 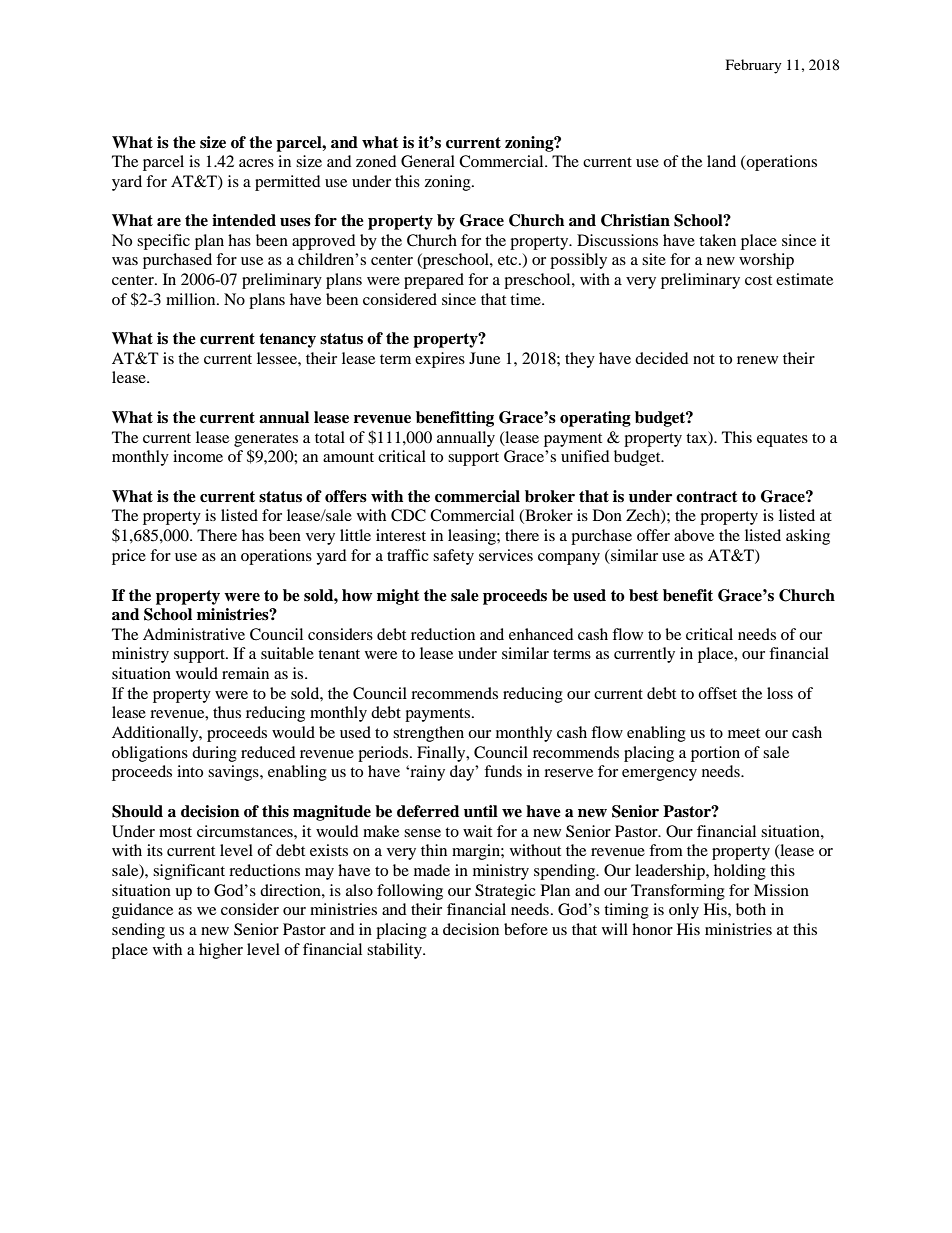 What do you see at coordinates (754, 66) in the document?
I see `February` at bounding box center [754, 66].
